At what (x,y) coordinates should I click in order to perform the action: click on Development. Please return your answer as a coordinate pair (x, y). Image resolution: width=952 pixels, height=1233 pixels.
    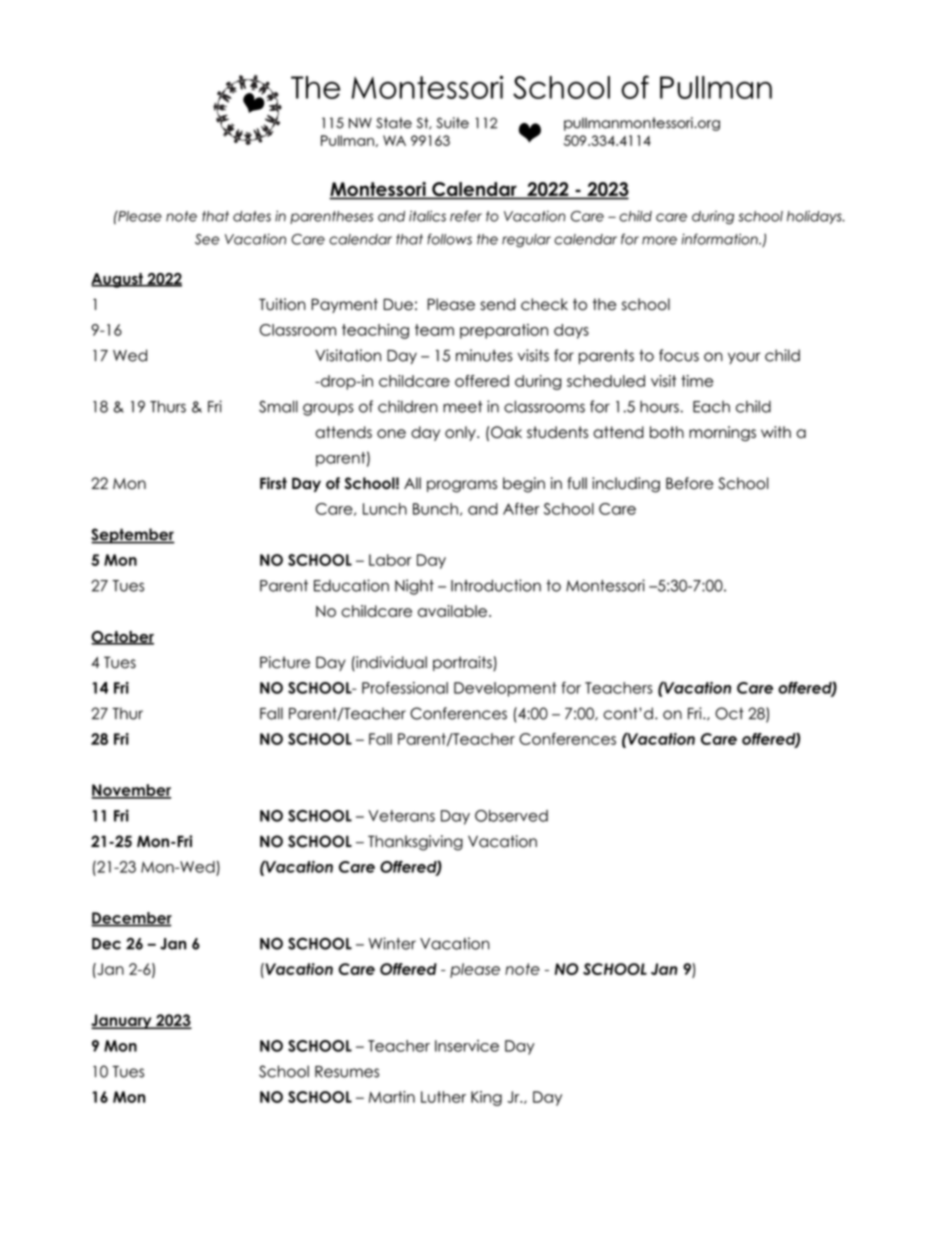
    Looking at the image, I should click on (505, 689).
